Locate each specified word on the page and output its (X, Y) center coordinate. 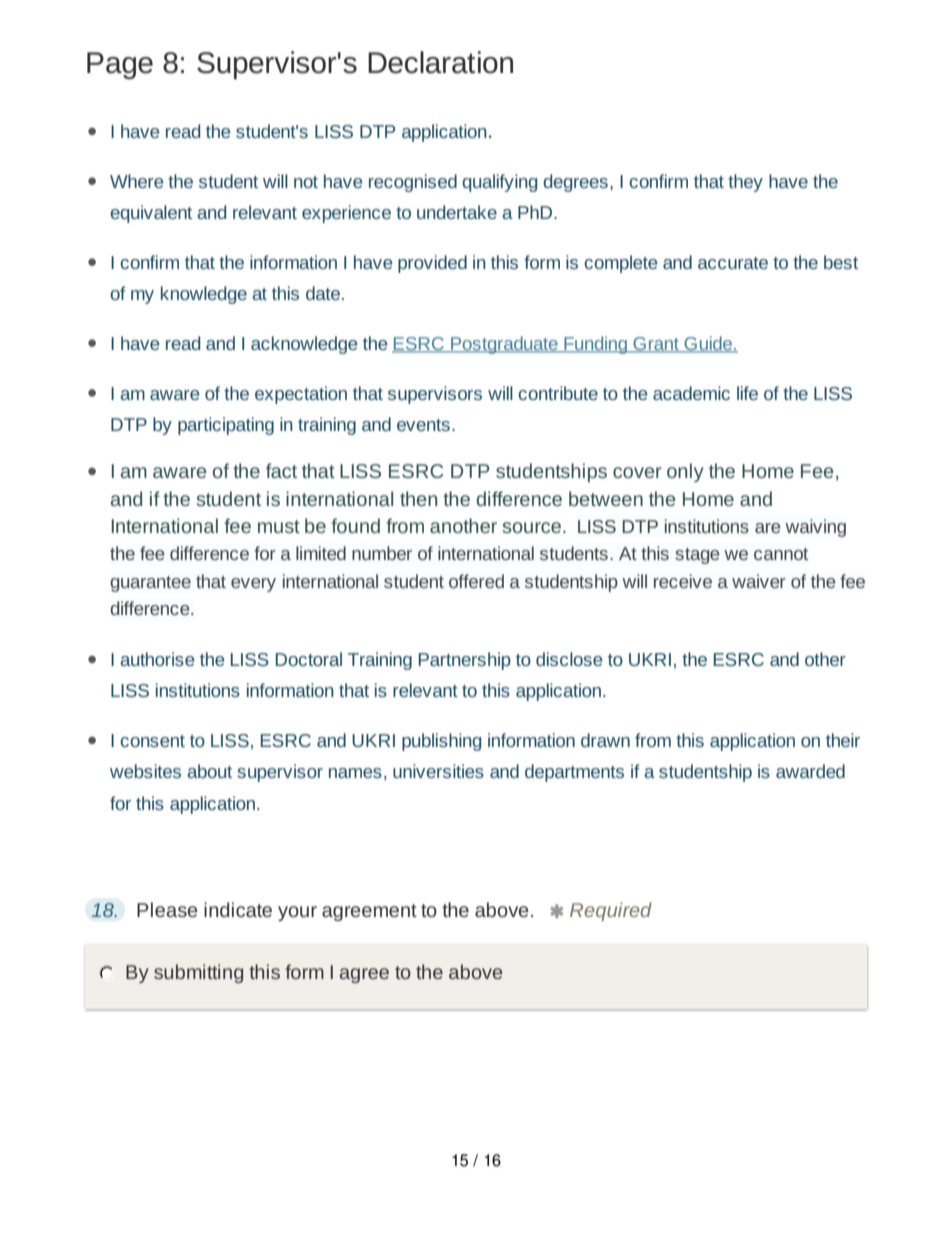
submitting (198, 973)
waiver (759, 581)
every (253, 585)
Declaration (440, 62)
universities (438, 771)
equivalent (151, 214)
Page (120, 65)
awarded (810, 771)
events (423, 425)
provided (432, 264)
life (747, 393)
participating (226, 426)
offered (476, 581)
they (745, 183)
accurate (733, 263)
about (209, 771)
